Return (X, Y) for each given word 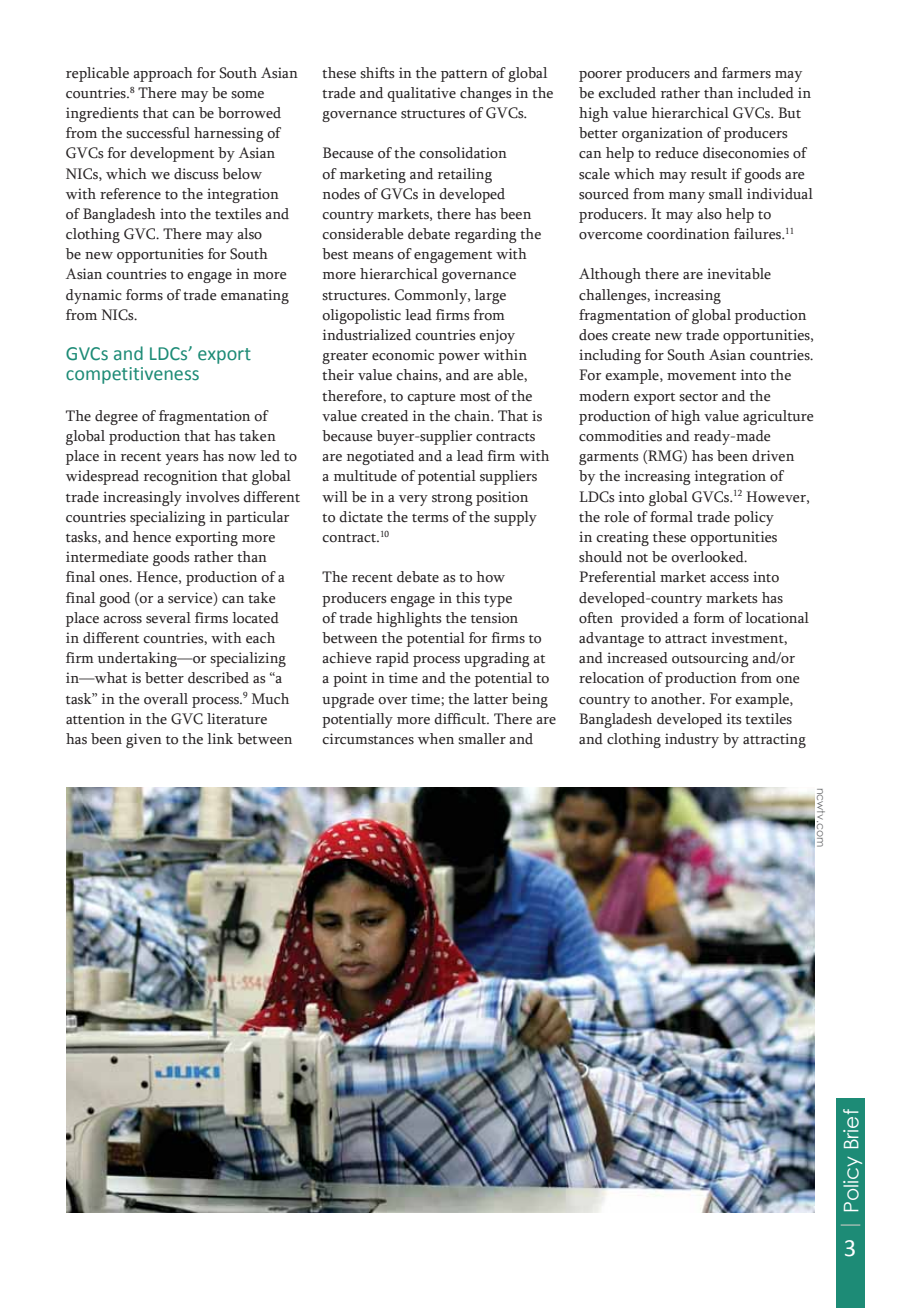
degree (116, 417)
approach (163, 74)
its (734, 719)
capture (431, 399)
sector (699, 397)
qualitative (421, 94)
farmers (746, 73)
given (144, 740)
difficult (461, 719)
